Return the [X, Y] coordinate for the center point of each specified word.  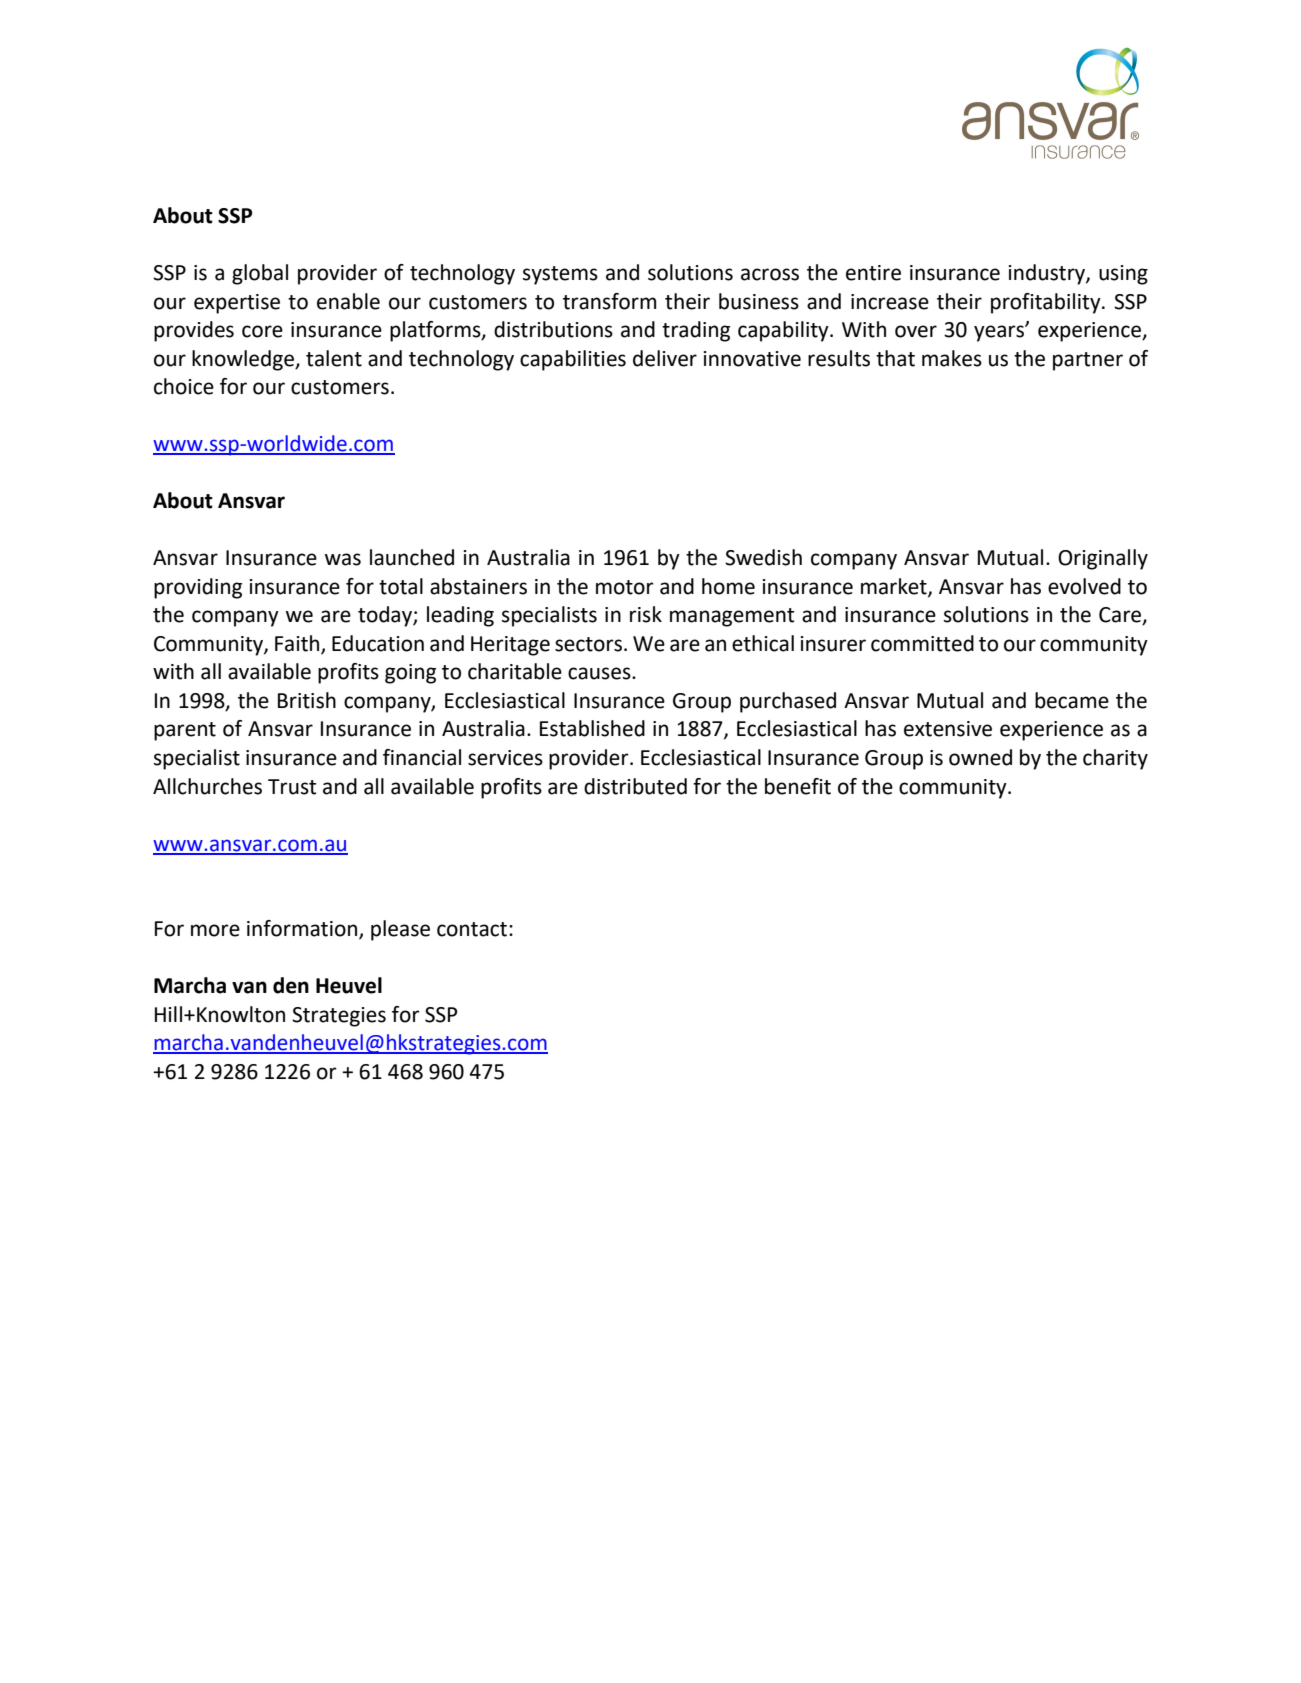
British [307, 700]
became [1072, 700]
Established [592, 728]
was [343, 559]
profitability [1047, 303]
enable [348, 301]
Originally [1103, 559]
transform [609, 301]
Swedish [763, 557]
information [303, 929]
